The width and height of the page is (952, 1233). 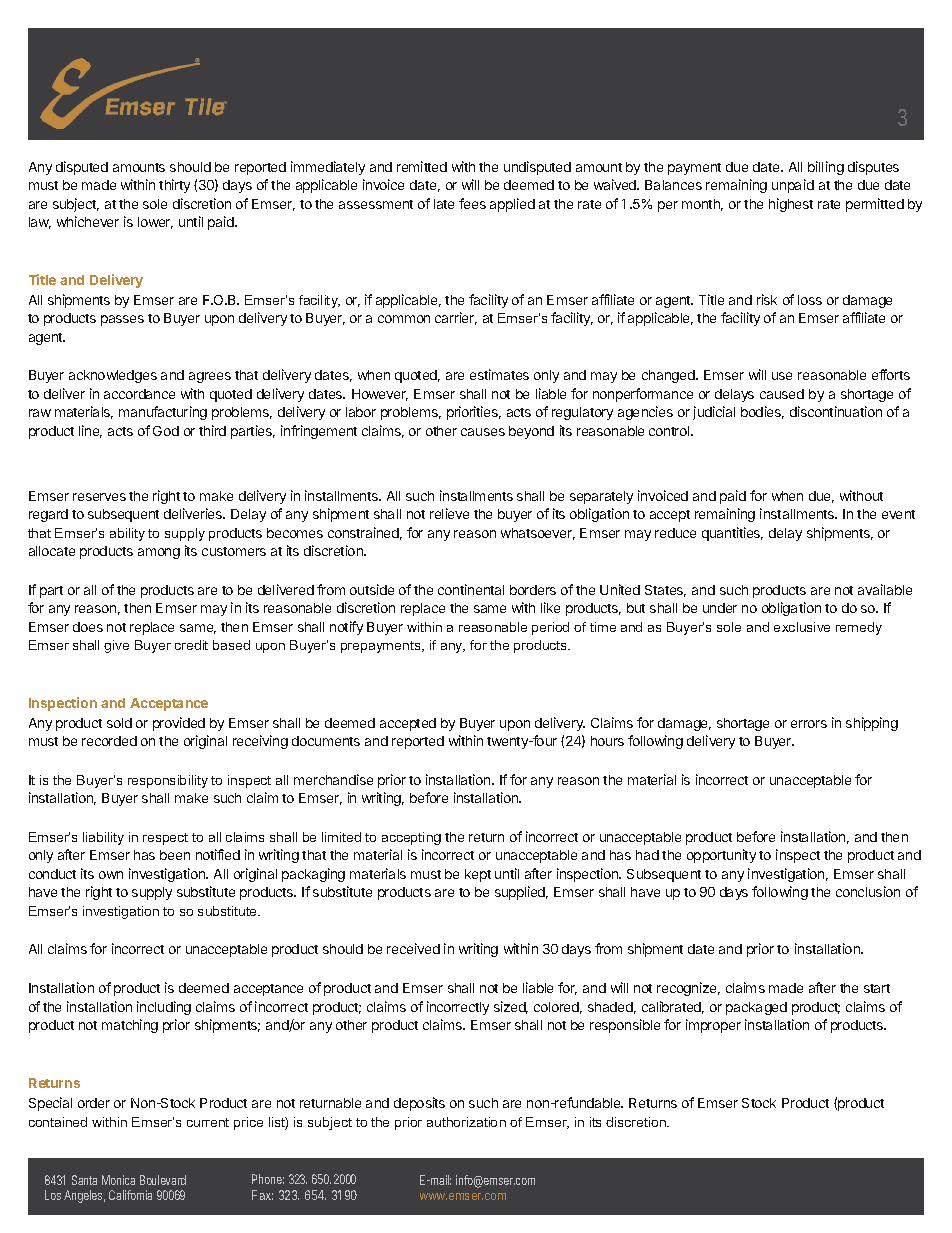 What do you see at coordinates (168, 781) in the page?
I see `responsibility` at bounding box center [168, 781].
